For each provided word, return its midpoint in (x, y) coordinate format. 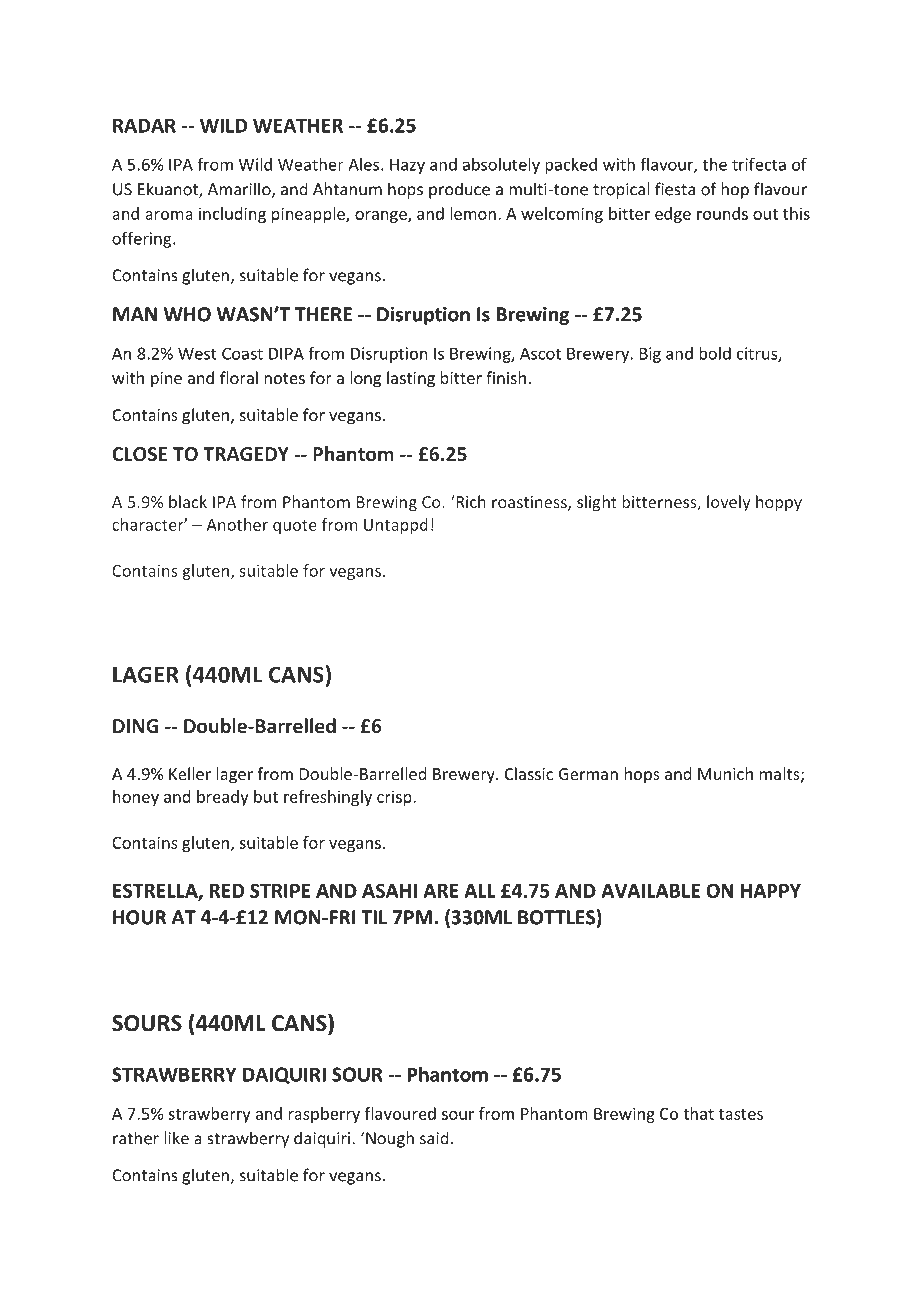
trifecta (759, 164)
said (434, 1138)
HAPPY (771, 891)
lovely (728, 503)
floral (239, 377)
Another (237, 524)
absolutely (501, 166)
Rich (470, 501)
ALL (480, 891)
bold (715, 353)
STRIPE (280, 890)
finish (506, 377)
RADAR (144, 125)
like (176, 1138)
